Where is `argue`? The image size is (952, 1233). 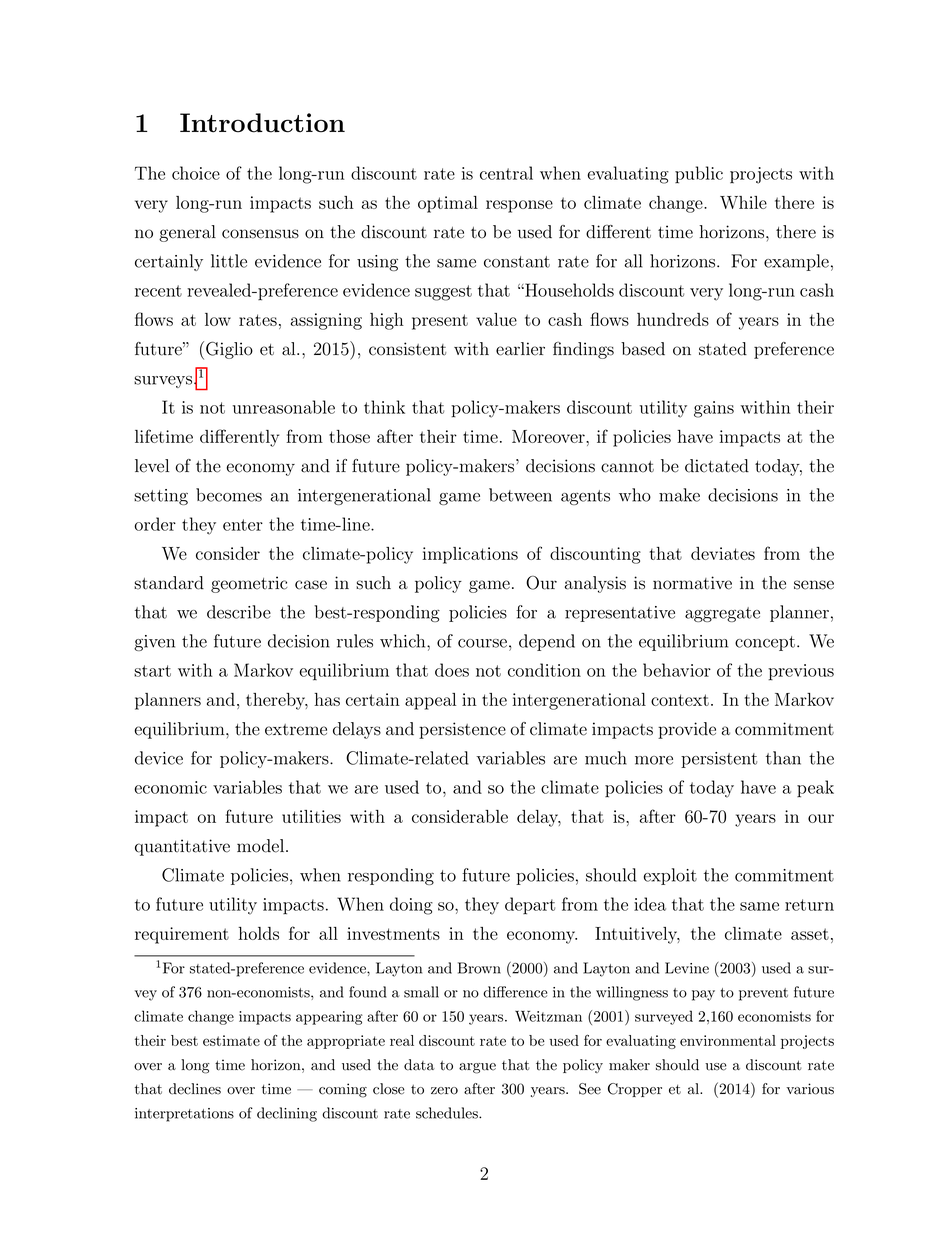
argue is located at coordinates (477, 1068).
